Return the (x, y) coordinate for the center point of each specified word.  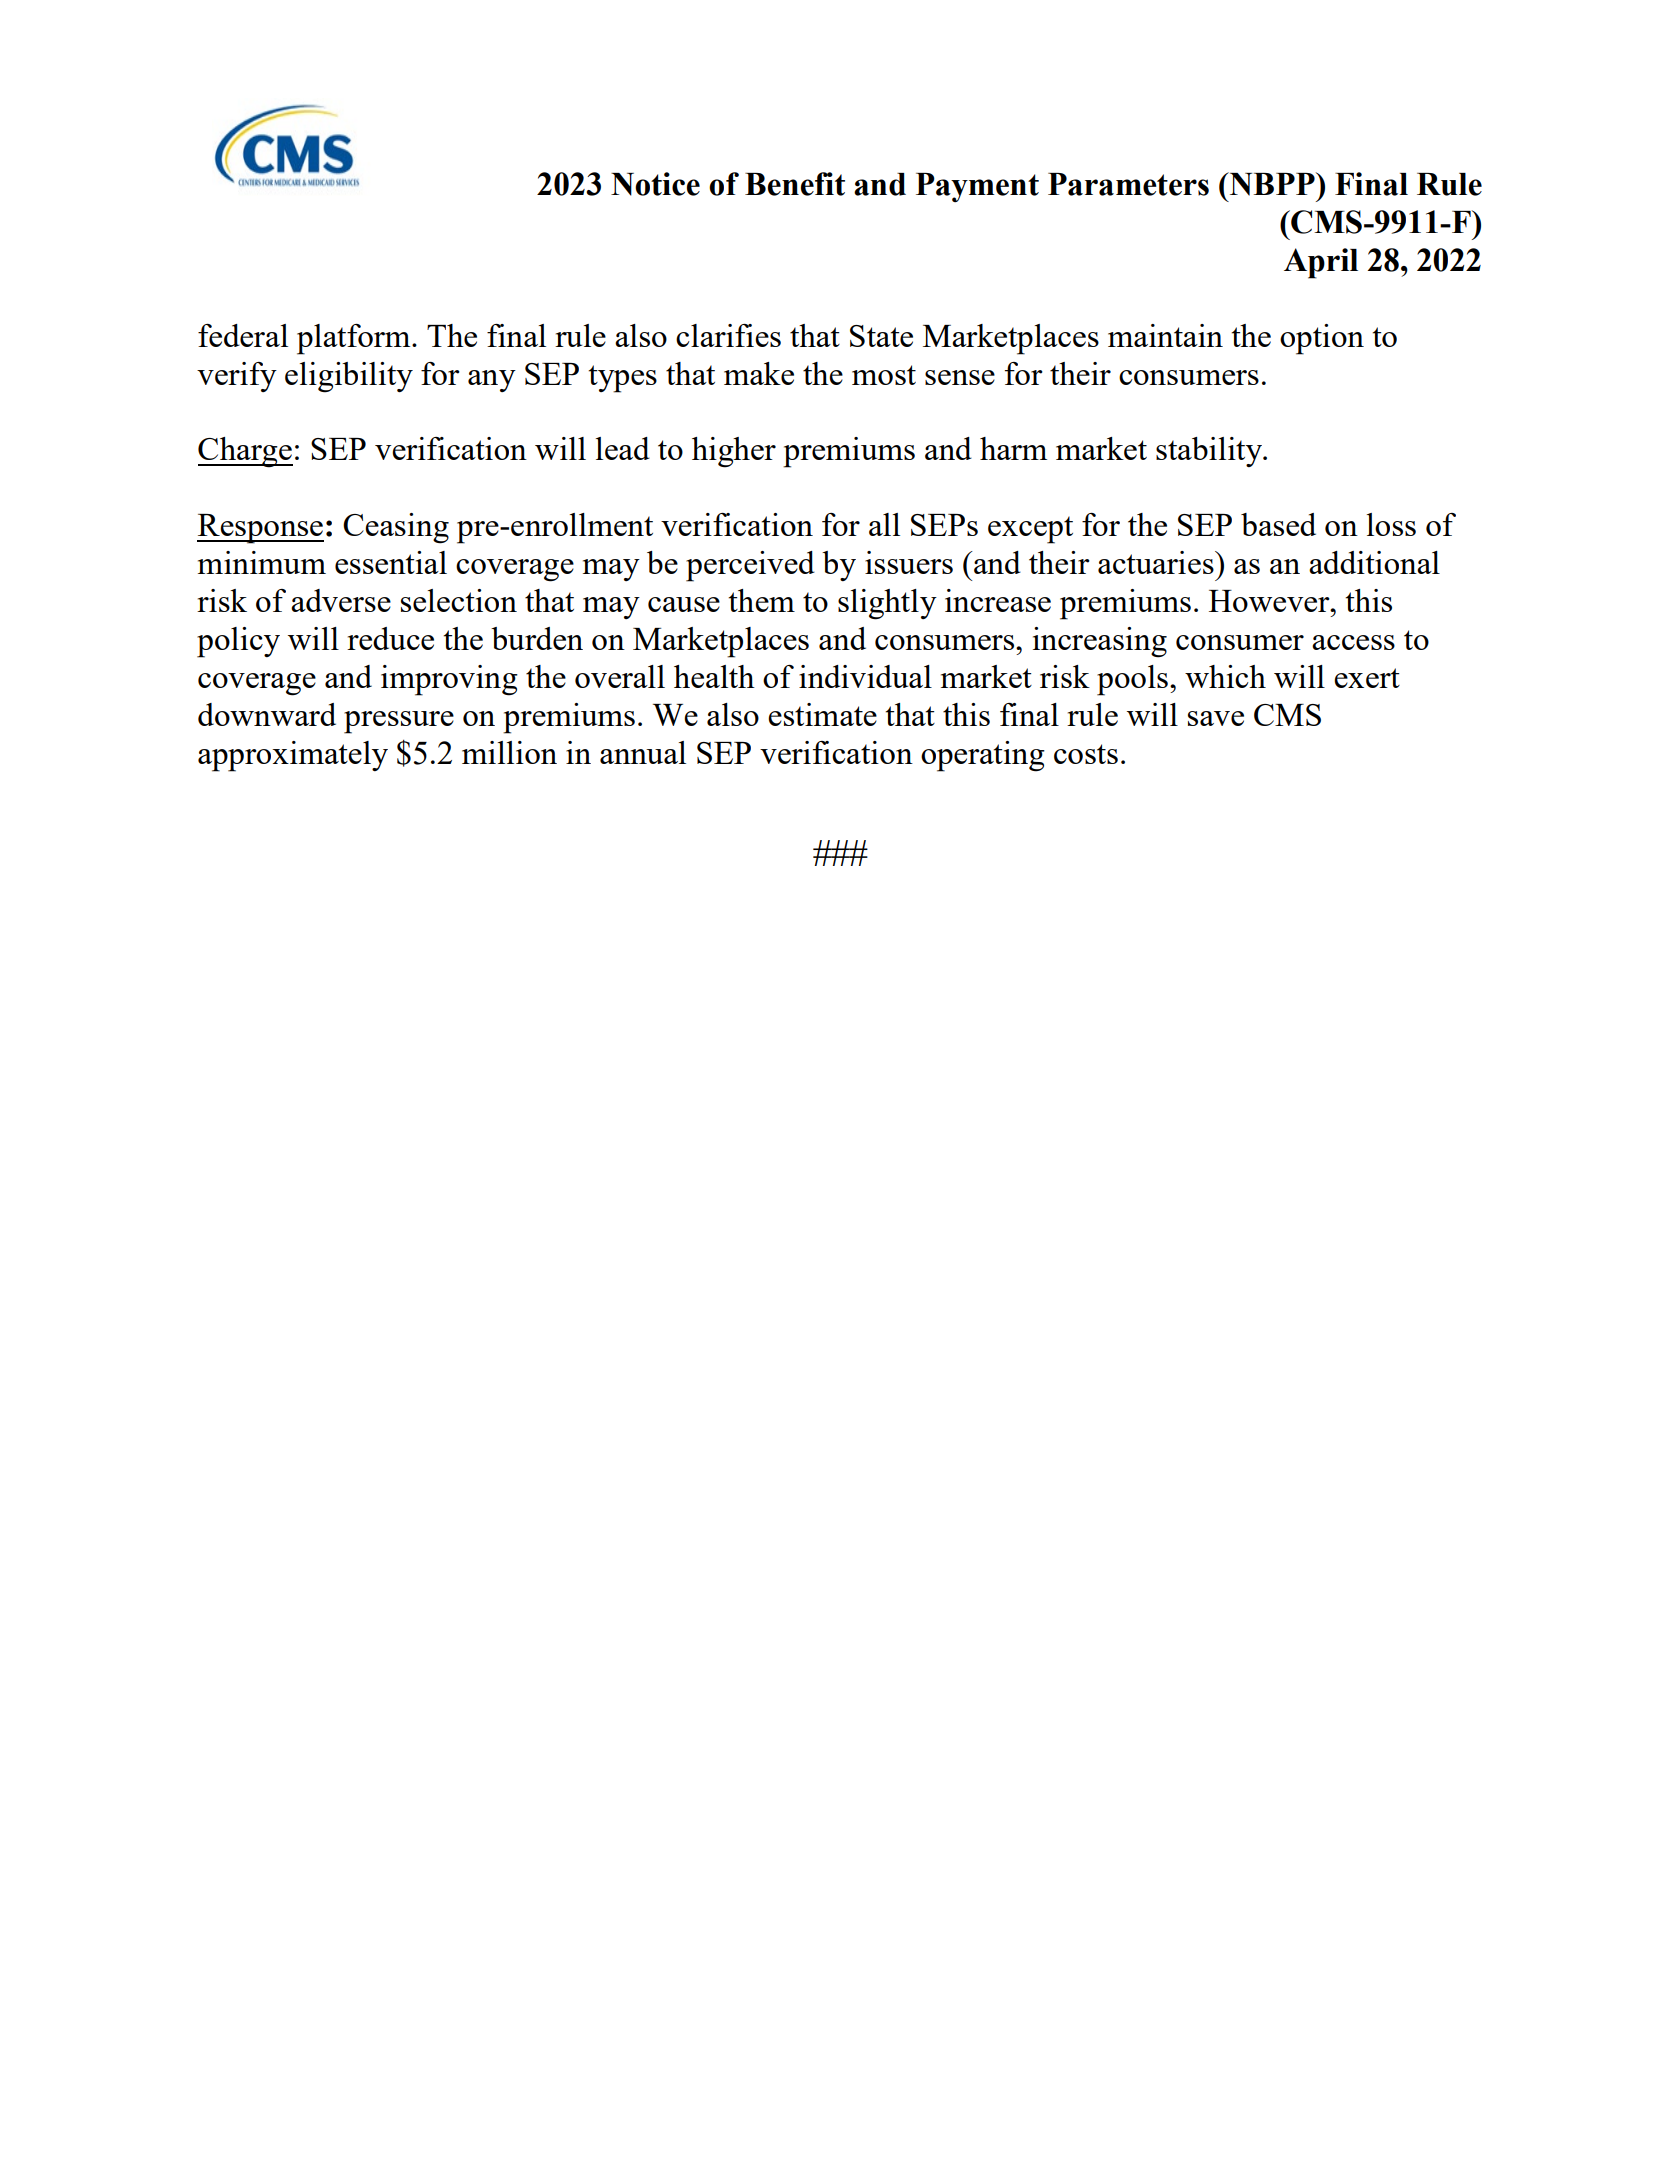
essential (391, 562)
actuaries (1157, 562)
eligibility (349, 377)
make (759, 373)
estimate (822, 714)
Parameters (1128, 184)
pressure (399, 722)
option (1322, 339)
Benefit (795, 184)
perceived (750, 566)
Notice (655, 184)
